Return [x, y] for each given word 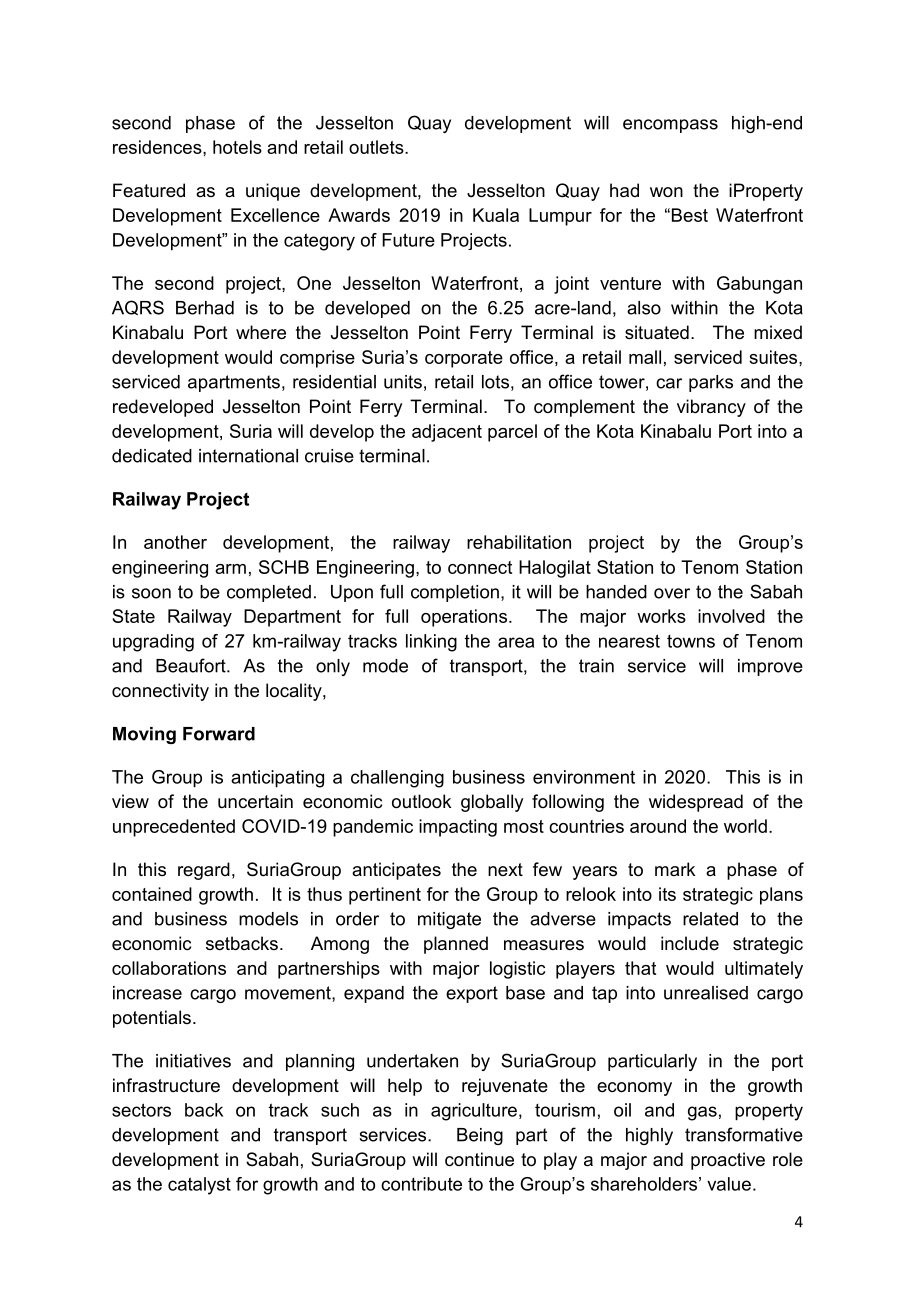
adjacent [447, 433]
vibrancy [711, 408]
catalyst [199, 1186]
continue [479, 1159]
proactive [728, 1161]
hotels [237, 147]
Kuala [496, 215]
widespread [696, 803]
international [248, 456]
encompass [670, 126]
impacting [458, 828]
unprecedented [174, 828]
